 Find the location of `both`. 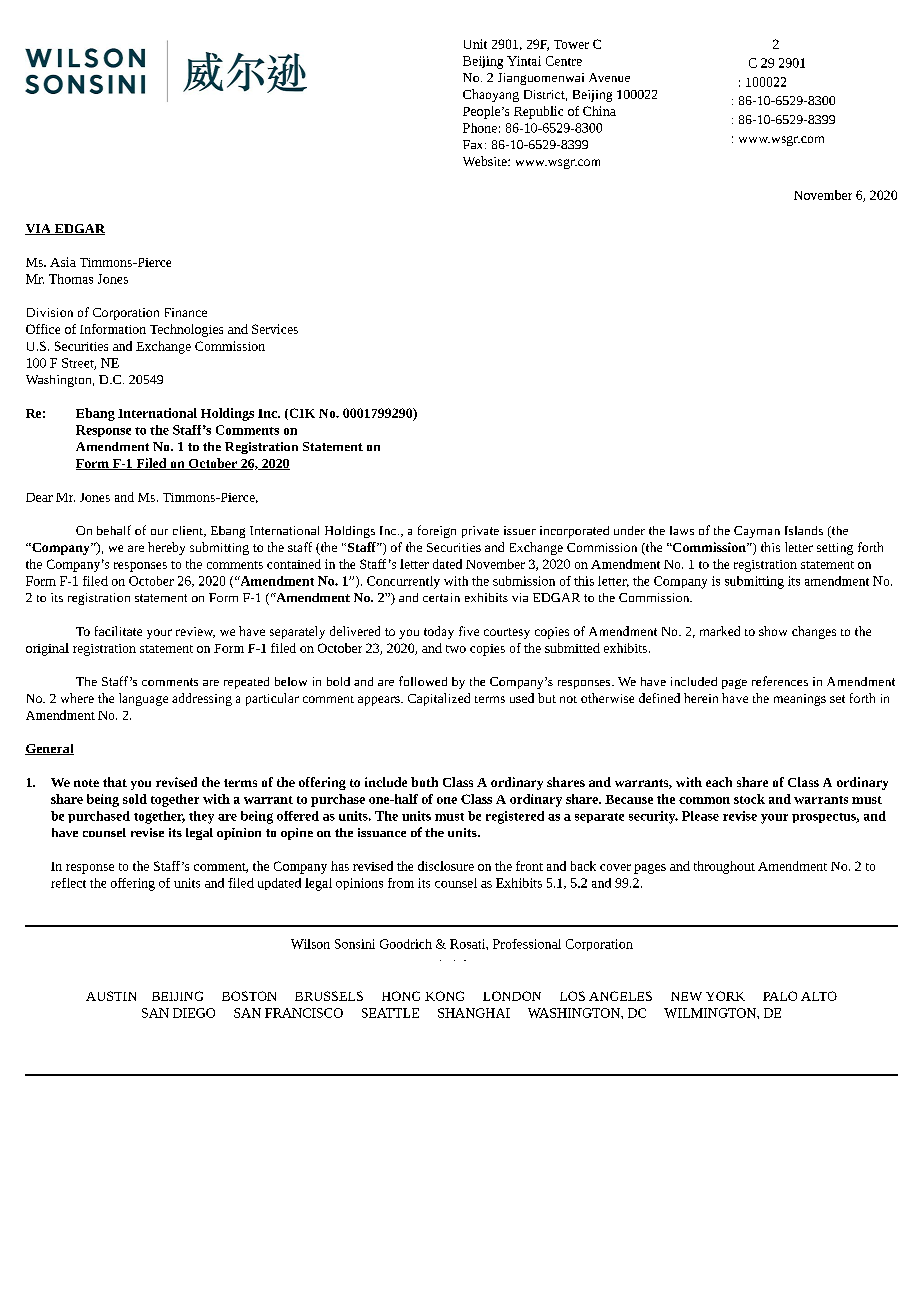

both is located at coordinates (424, 782).
